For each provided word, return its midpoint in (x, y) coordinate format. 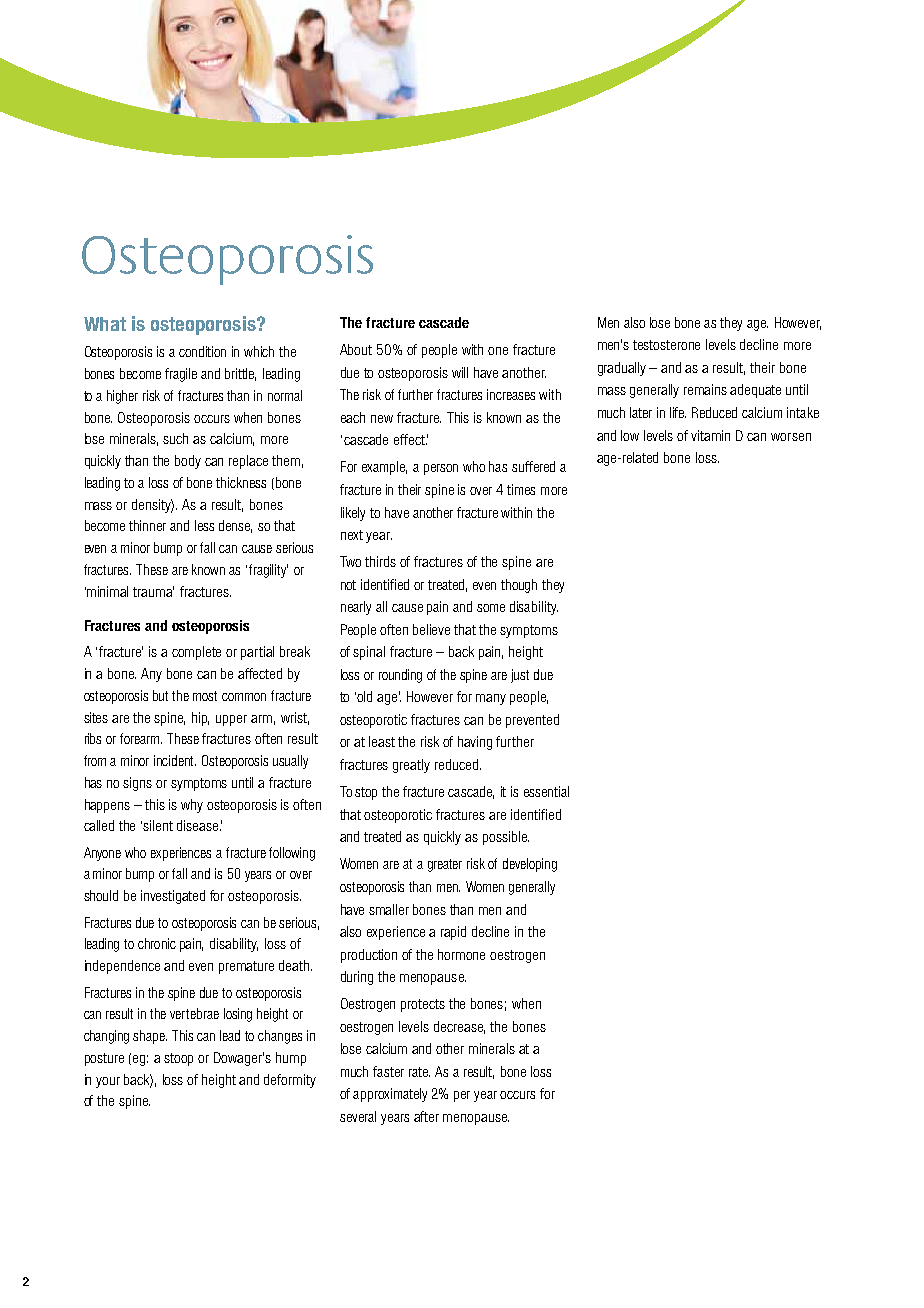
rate (419, 1072)
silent (158, 825)
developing (530, 865)
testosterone (666, 345)
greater (445, 865)
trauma (153, 591)
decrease (459, 1027)
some (491, 608)
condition (202, 351)
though (519, 586)
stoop (178, 1059)
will (460, 372)
